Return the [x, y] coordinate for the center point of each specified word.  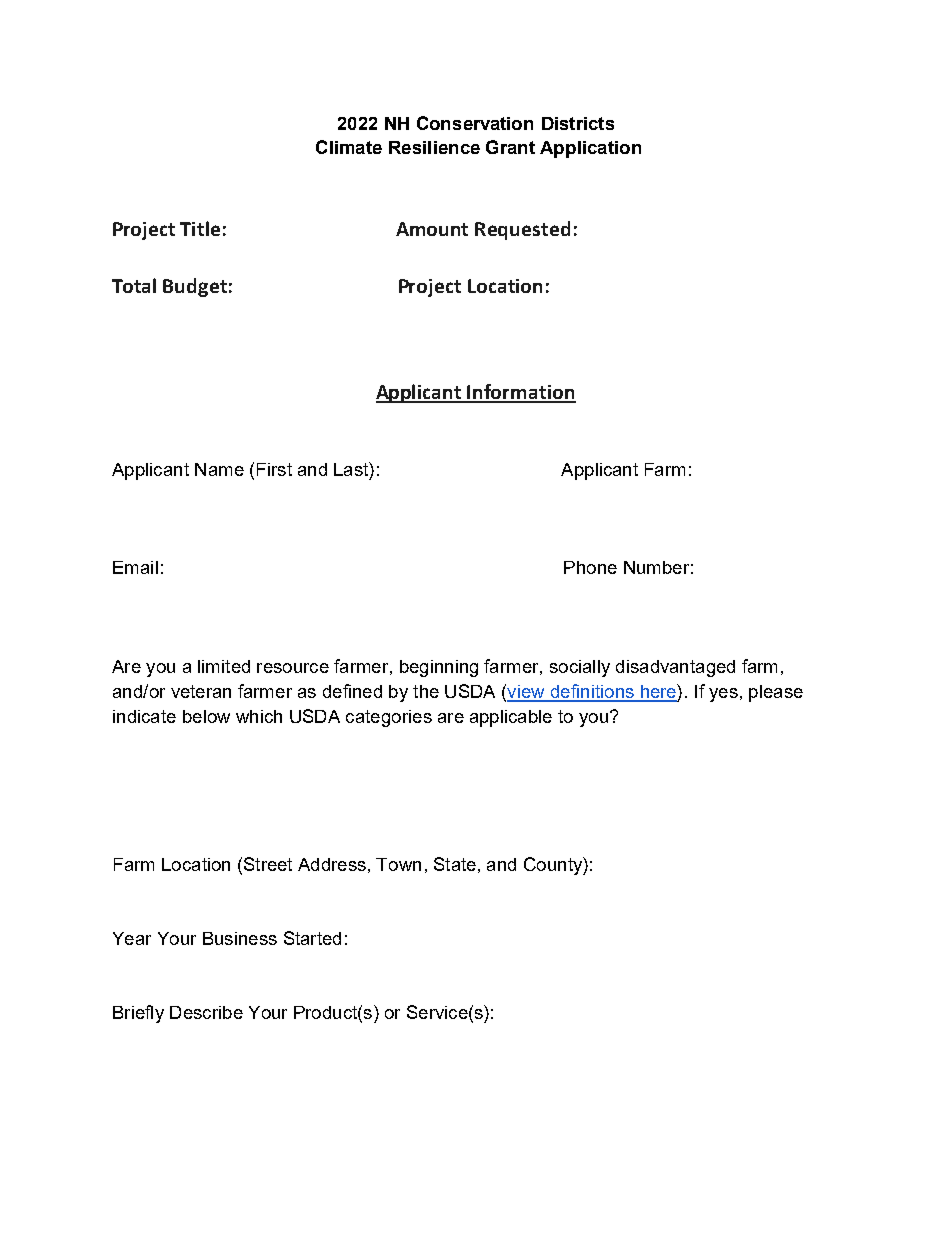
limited [224, 666]
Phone [590, 567]
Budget [195, 287]
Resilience [434, 147]
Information [521, 393]
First [274, 469]
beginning [439, 668]
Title [200, 228]
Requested [522, 230]
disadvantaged [675, 668]
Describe [206, 1012]
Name [219, 469]
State [455, 864]
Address [332, 864]
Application [590, 149]
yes [723, 695]
